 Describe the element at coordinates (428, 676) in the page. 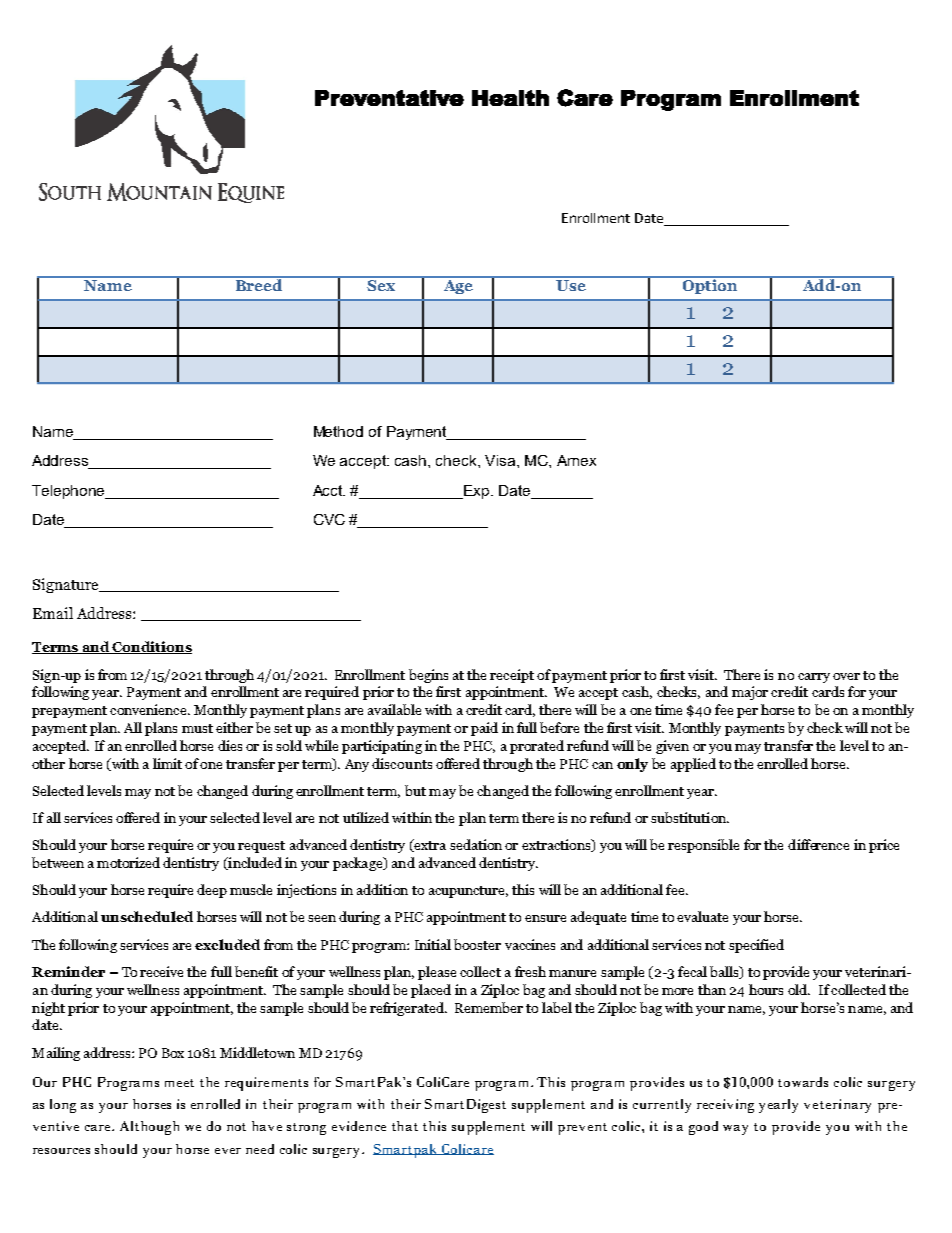

I see `begins` at that location.
